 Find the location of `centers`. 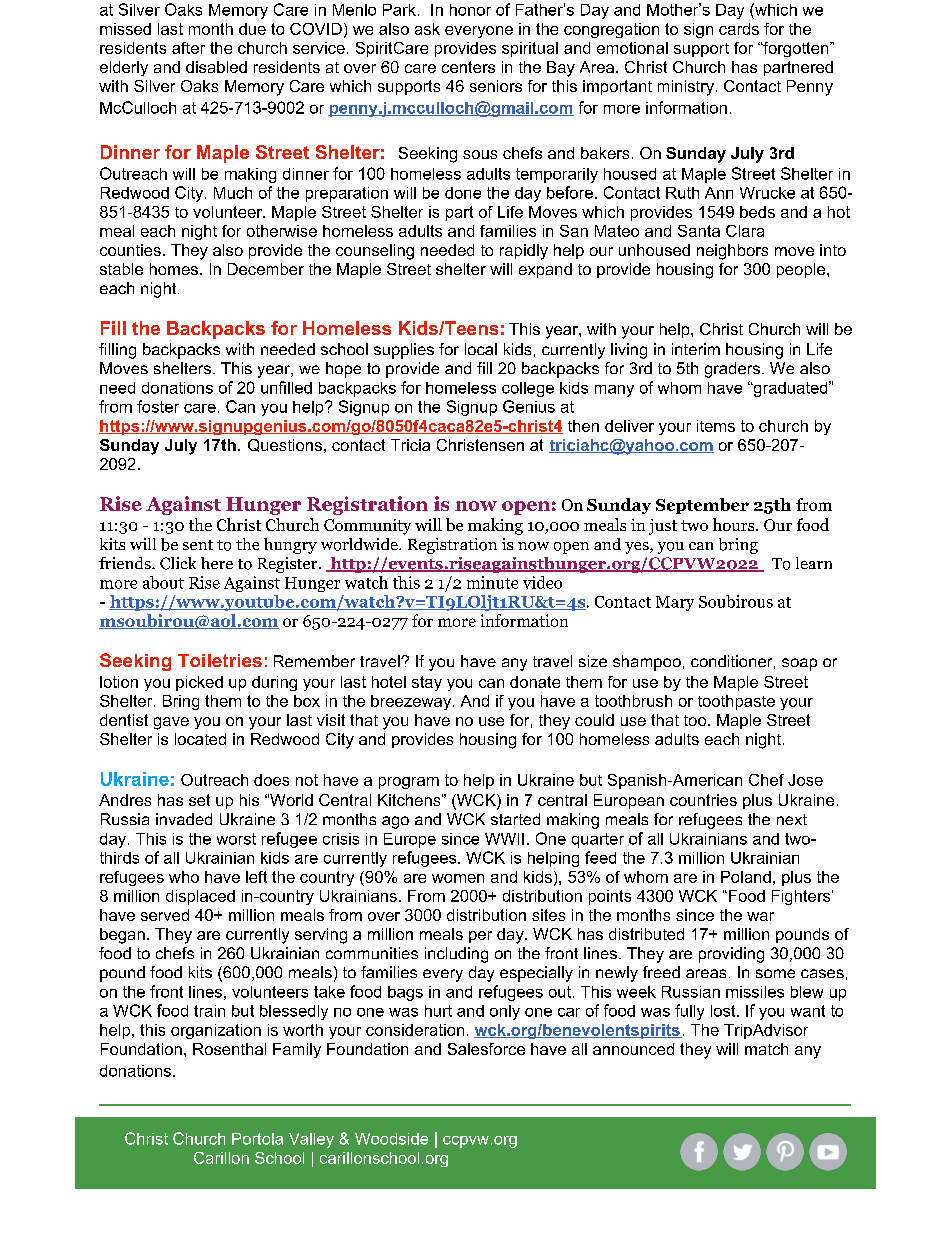

centers is located at coordinates (468, 67).
